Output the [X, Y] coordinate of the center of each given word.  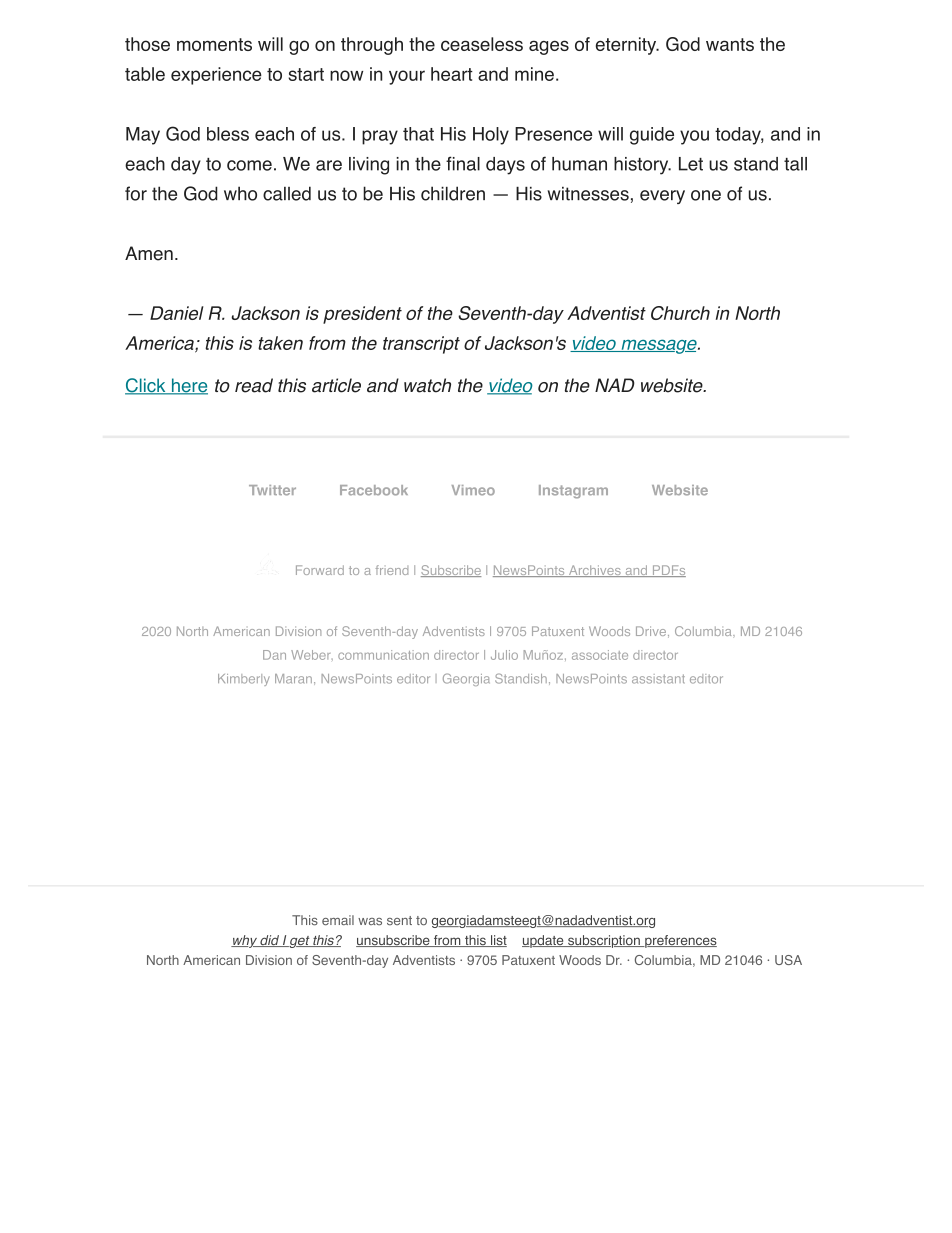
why [245, 941]
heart [452, 74]
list [498, 941]
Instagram [573, 492]
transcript [421, 345]
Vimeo [473, 490]
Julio [504, 655]
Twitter [272, 490]
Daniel [177, 313]
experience [216, 76]
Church [680, 313]
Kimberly [244, 680]
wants [730, 44]
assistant [658, 679]
